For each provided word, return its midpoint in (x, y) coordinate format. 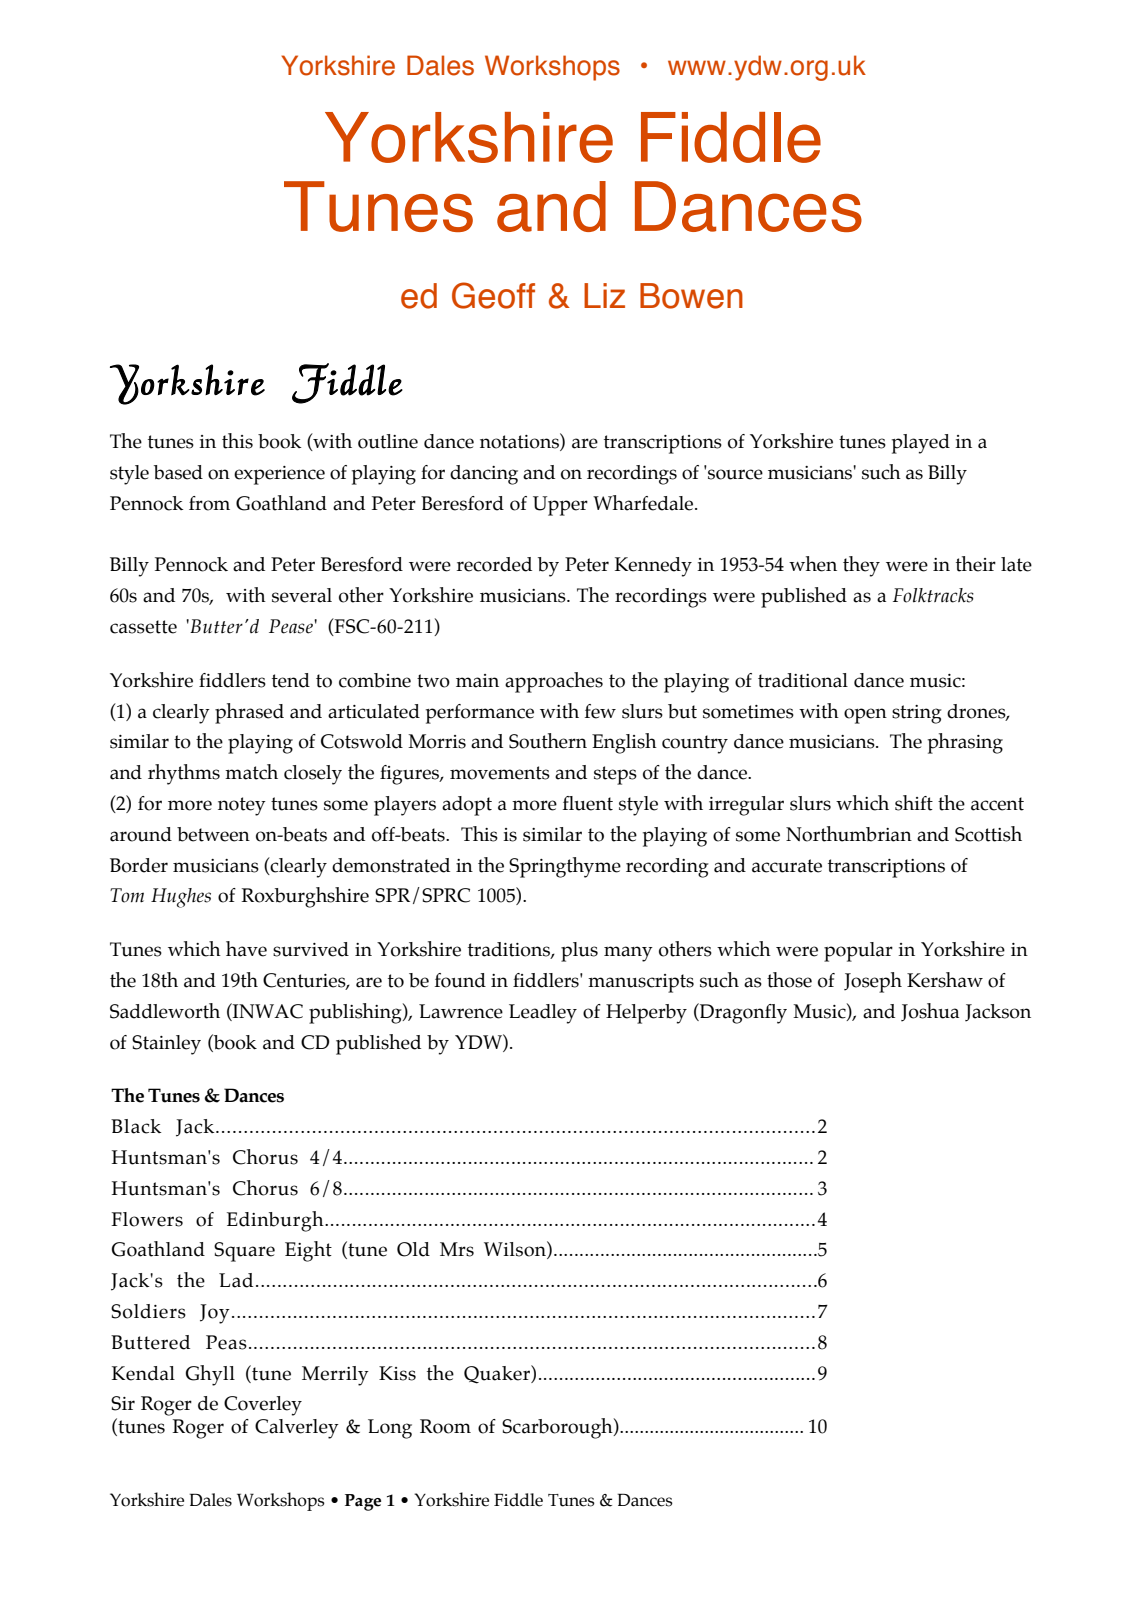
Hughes (181, 898)
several (302, 595)
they (861, 566)
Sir (123, 1403)
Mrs (457, 1249)
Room (445, 1426)
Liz (604, 295)
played (921, 444)
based (178, 472)
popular (858, 952)
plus (579, 952)
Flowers (147, 1219)
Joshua (930, 1012)
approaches (554, 682)
